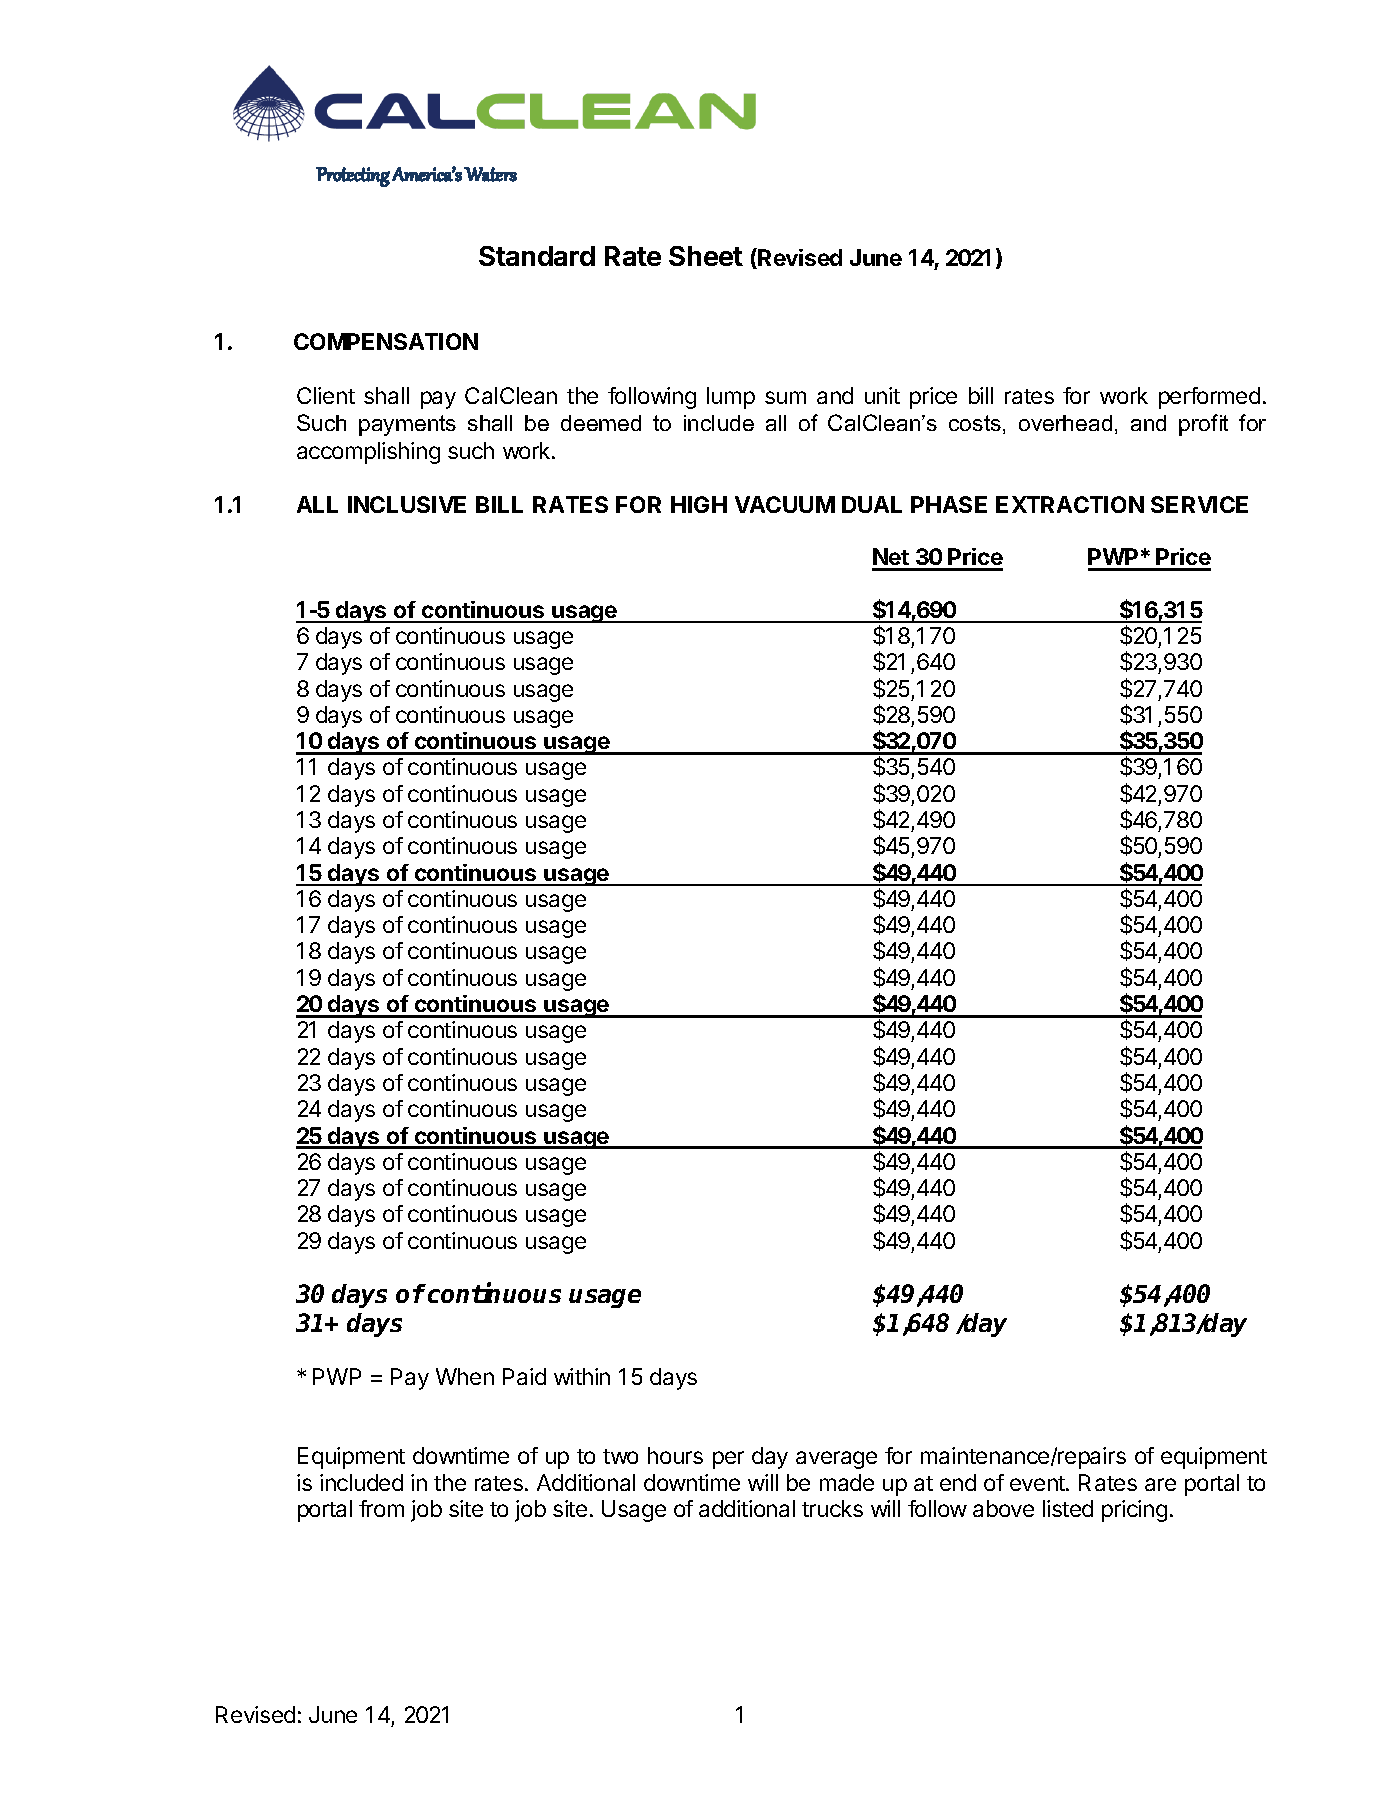  What do you see at coordinates (407, 504) in the screenshot?
I see `INCLUSIVE` at bounding box center [407, 504].
